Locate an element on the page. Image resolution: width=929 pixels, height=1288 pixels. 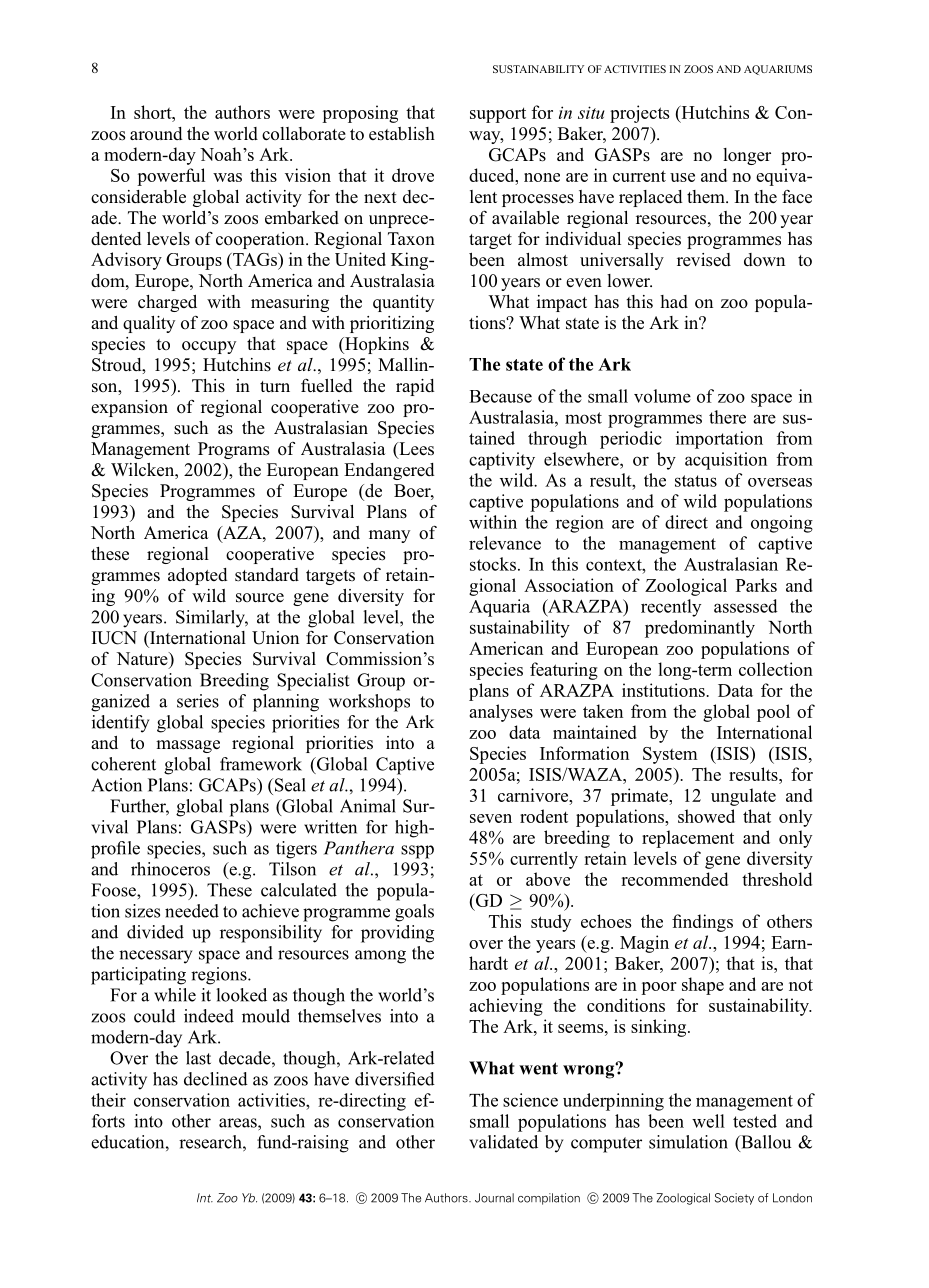
Aquaria is located at coordinates (499, 608).
